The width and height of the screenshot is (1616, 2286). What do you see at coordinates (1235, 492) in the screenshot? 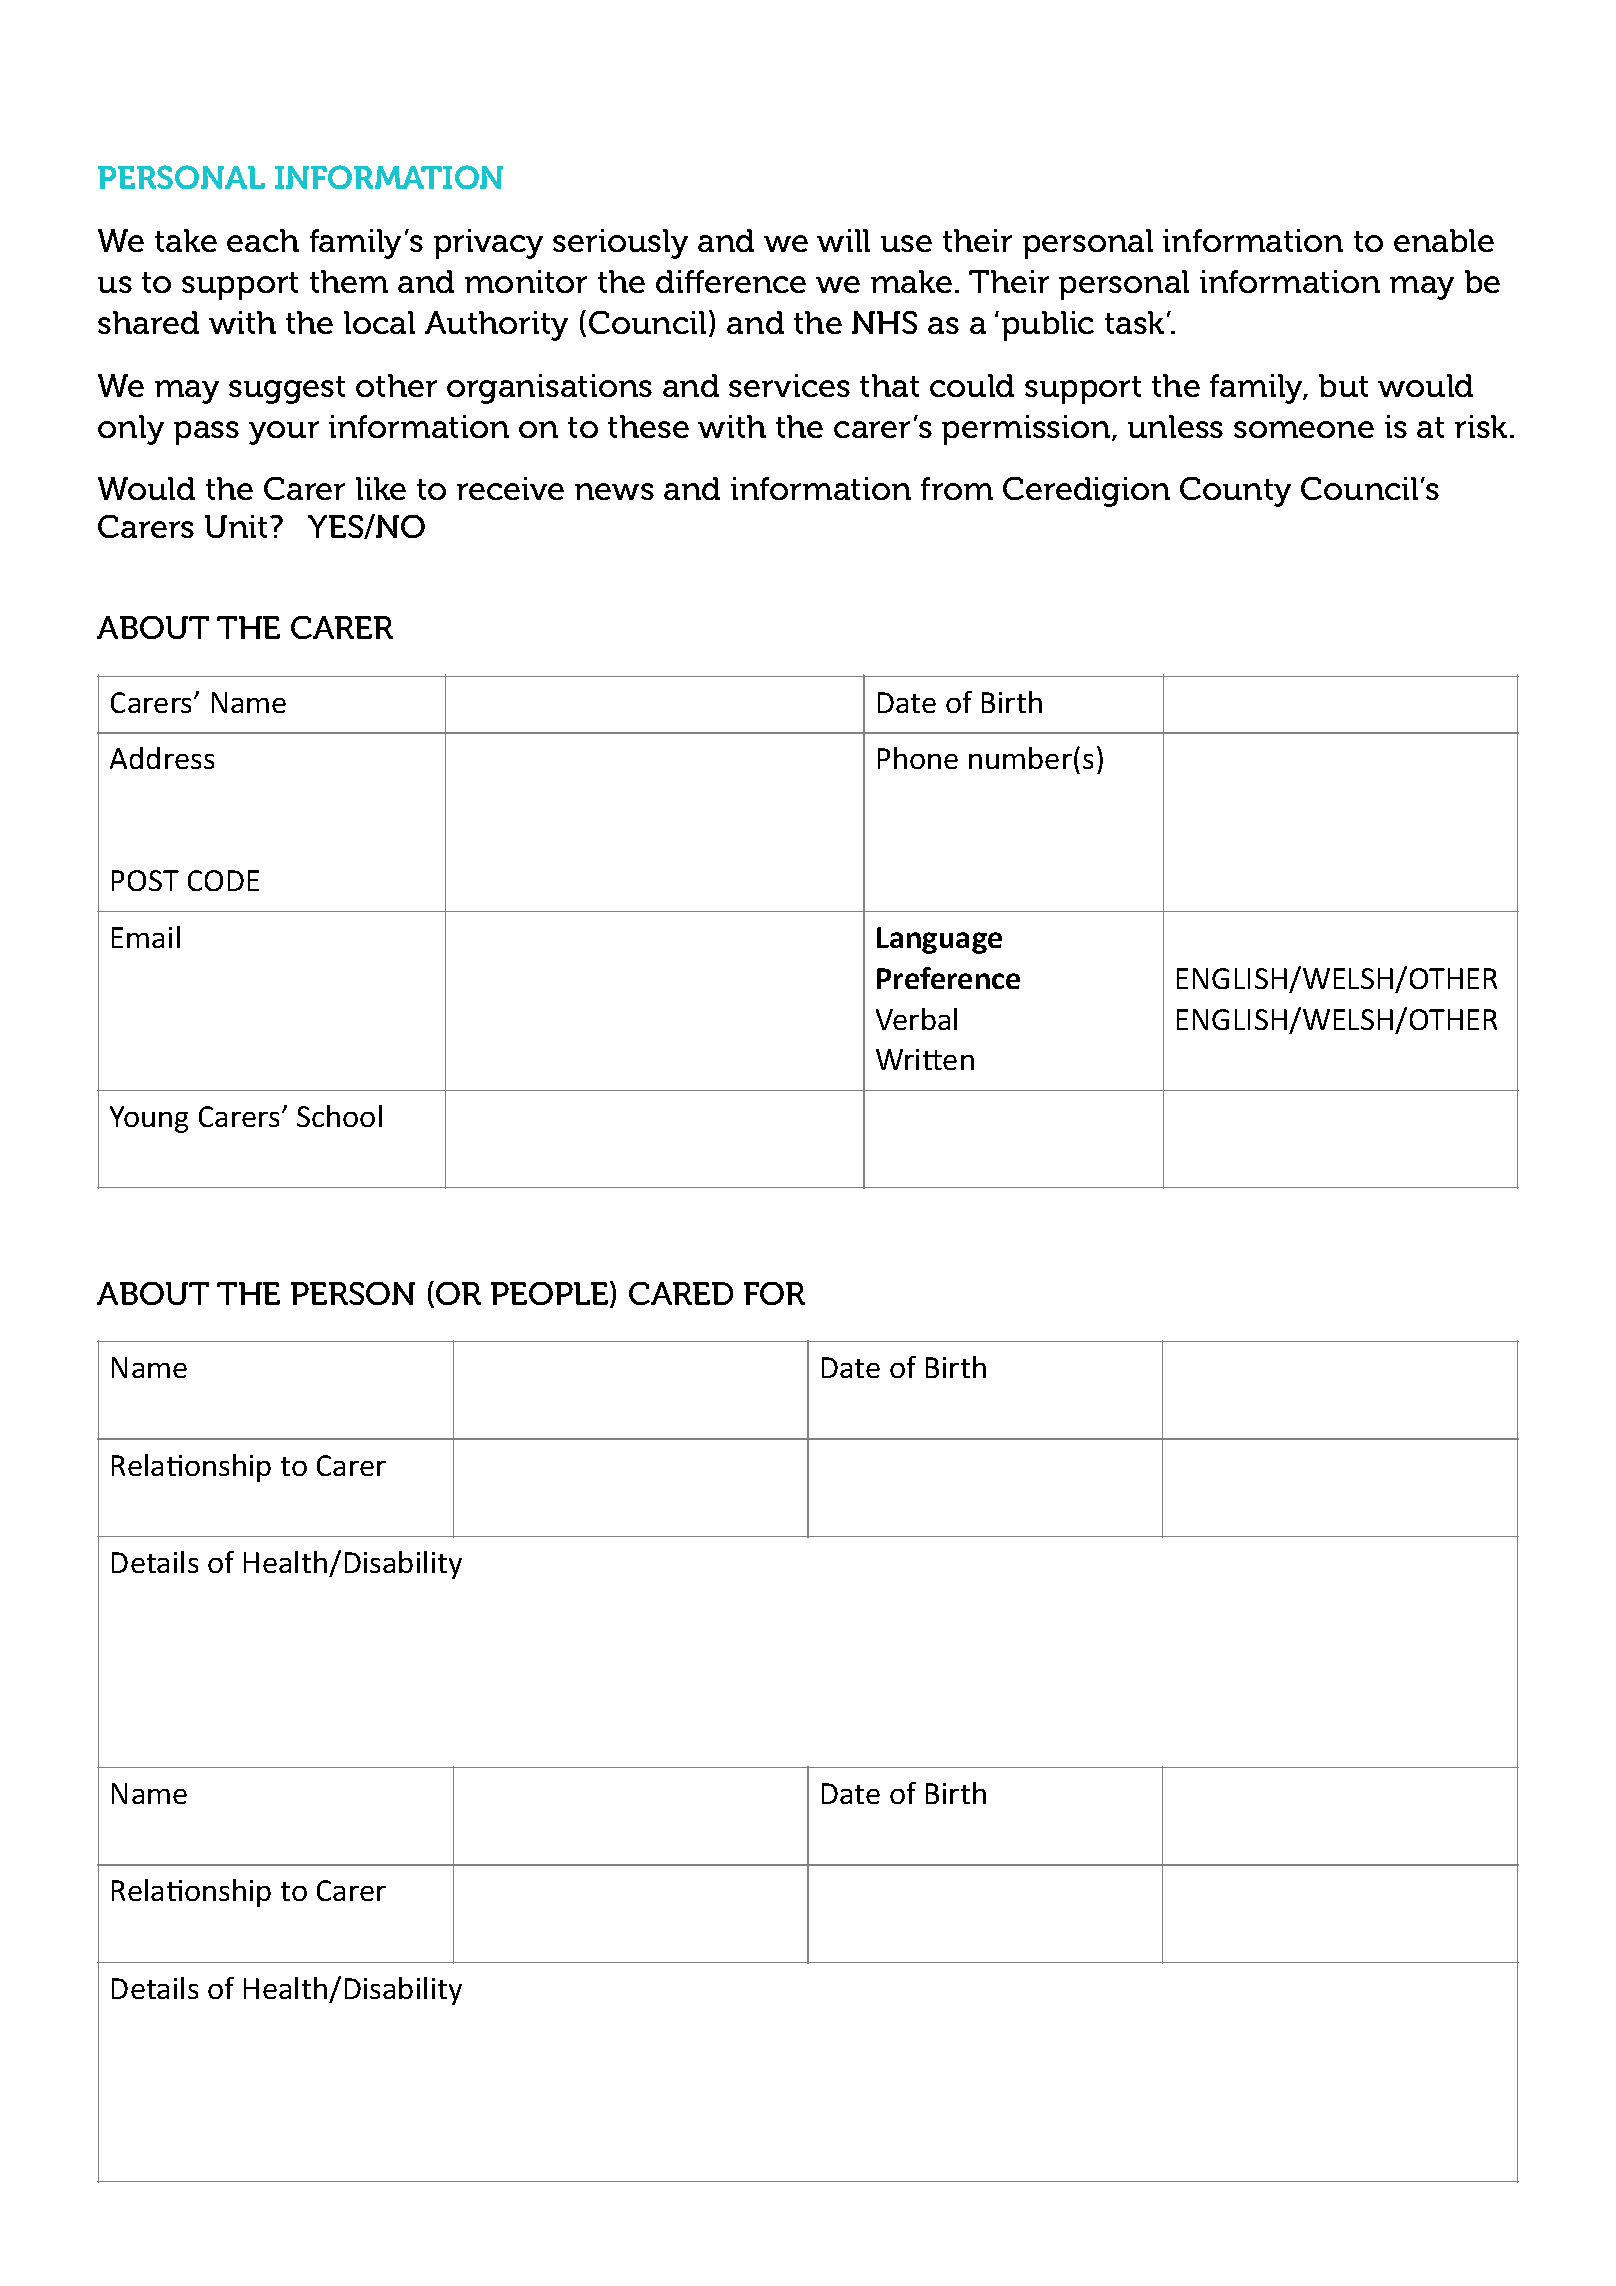
I see `County` at bounding box center [1235, 492].
